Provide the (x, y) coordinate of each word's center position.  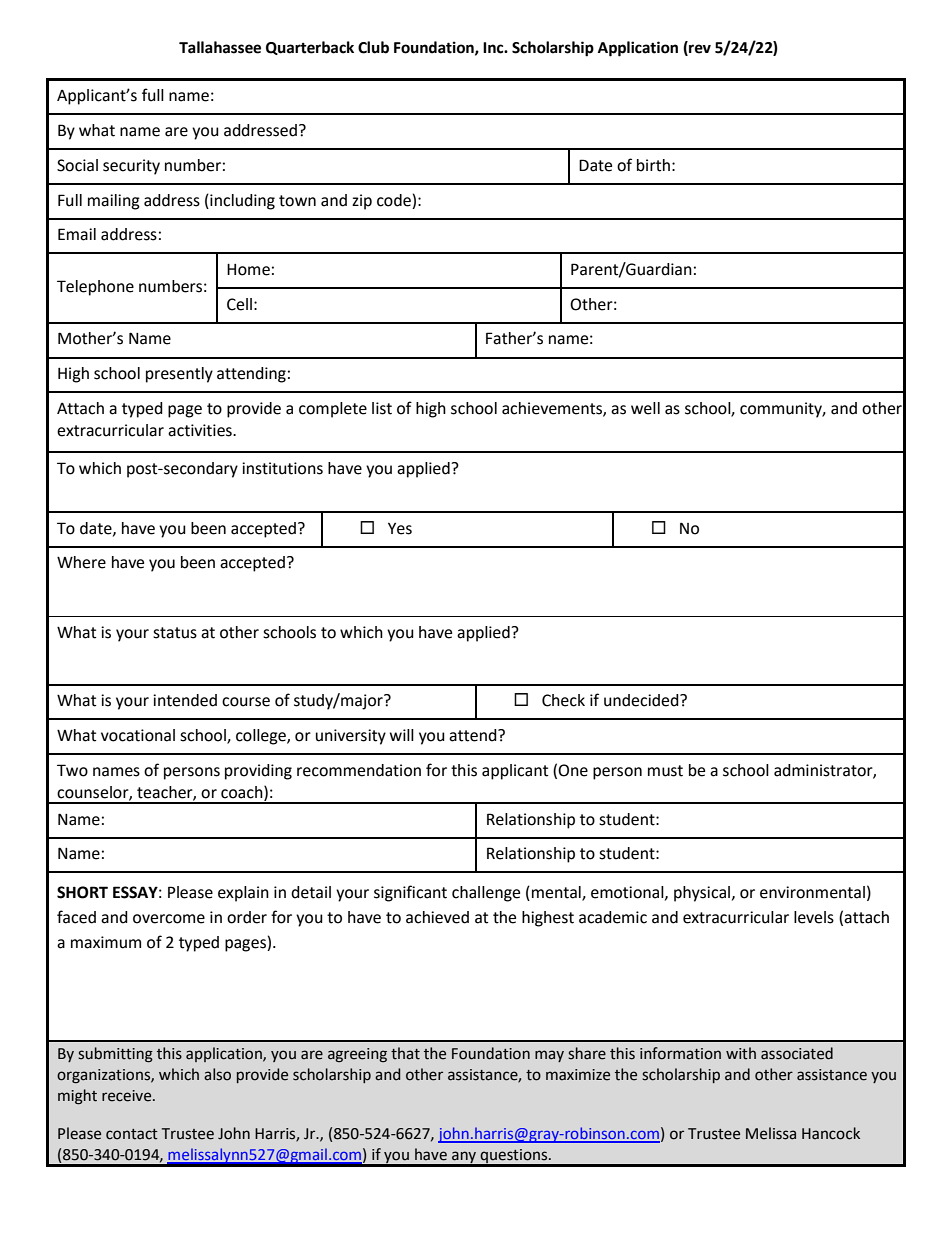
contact (132, 1134)
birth (653, 165)
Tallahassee (220, 47)
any (464, 1158)
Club (373, 47)
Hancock (831, 1133)
